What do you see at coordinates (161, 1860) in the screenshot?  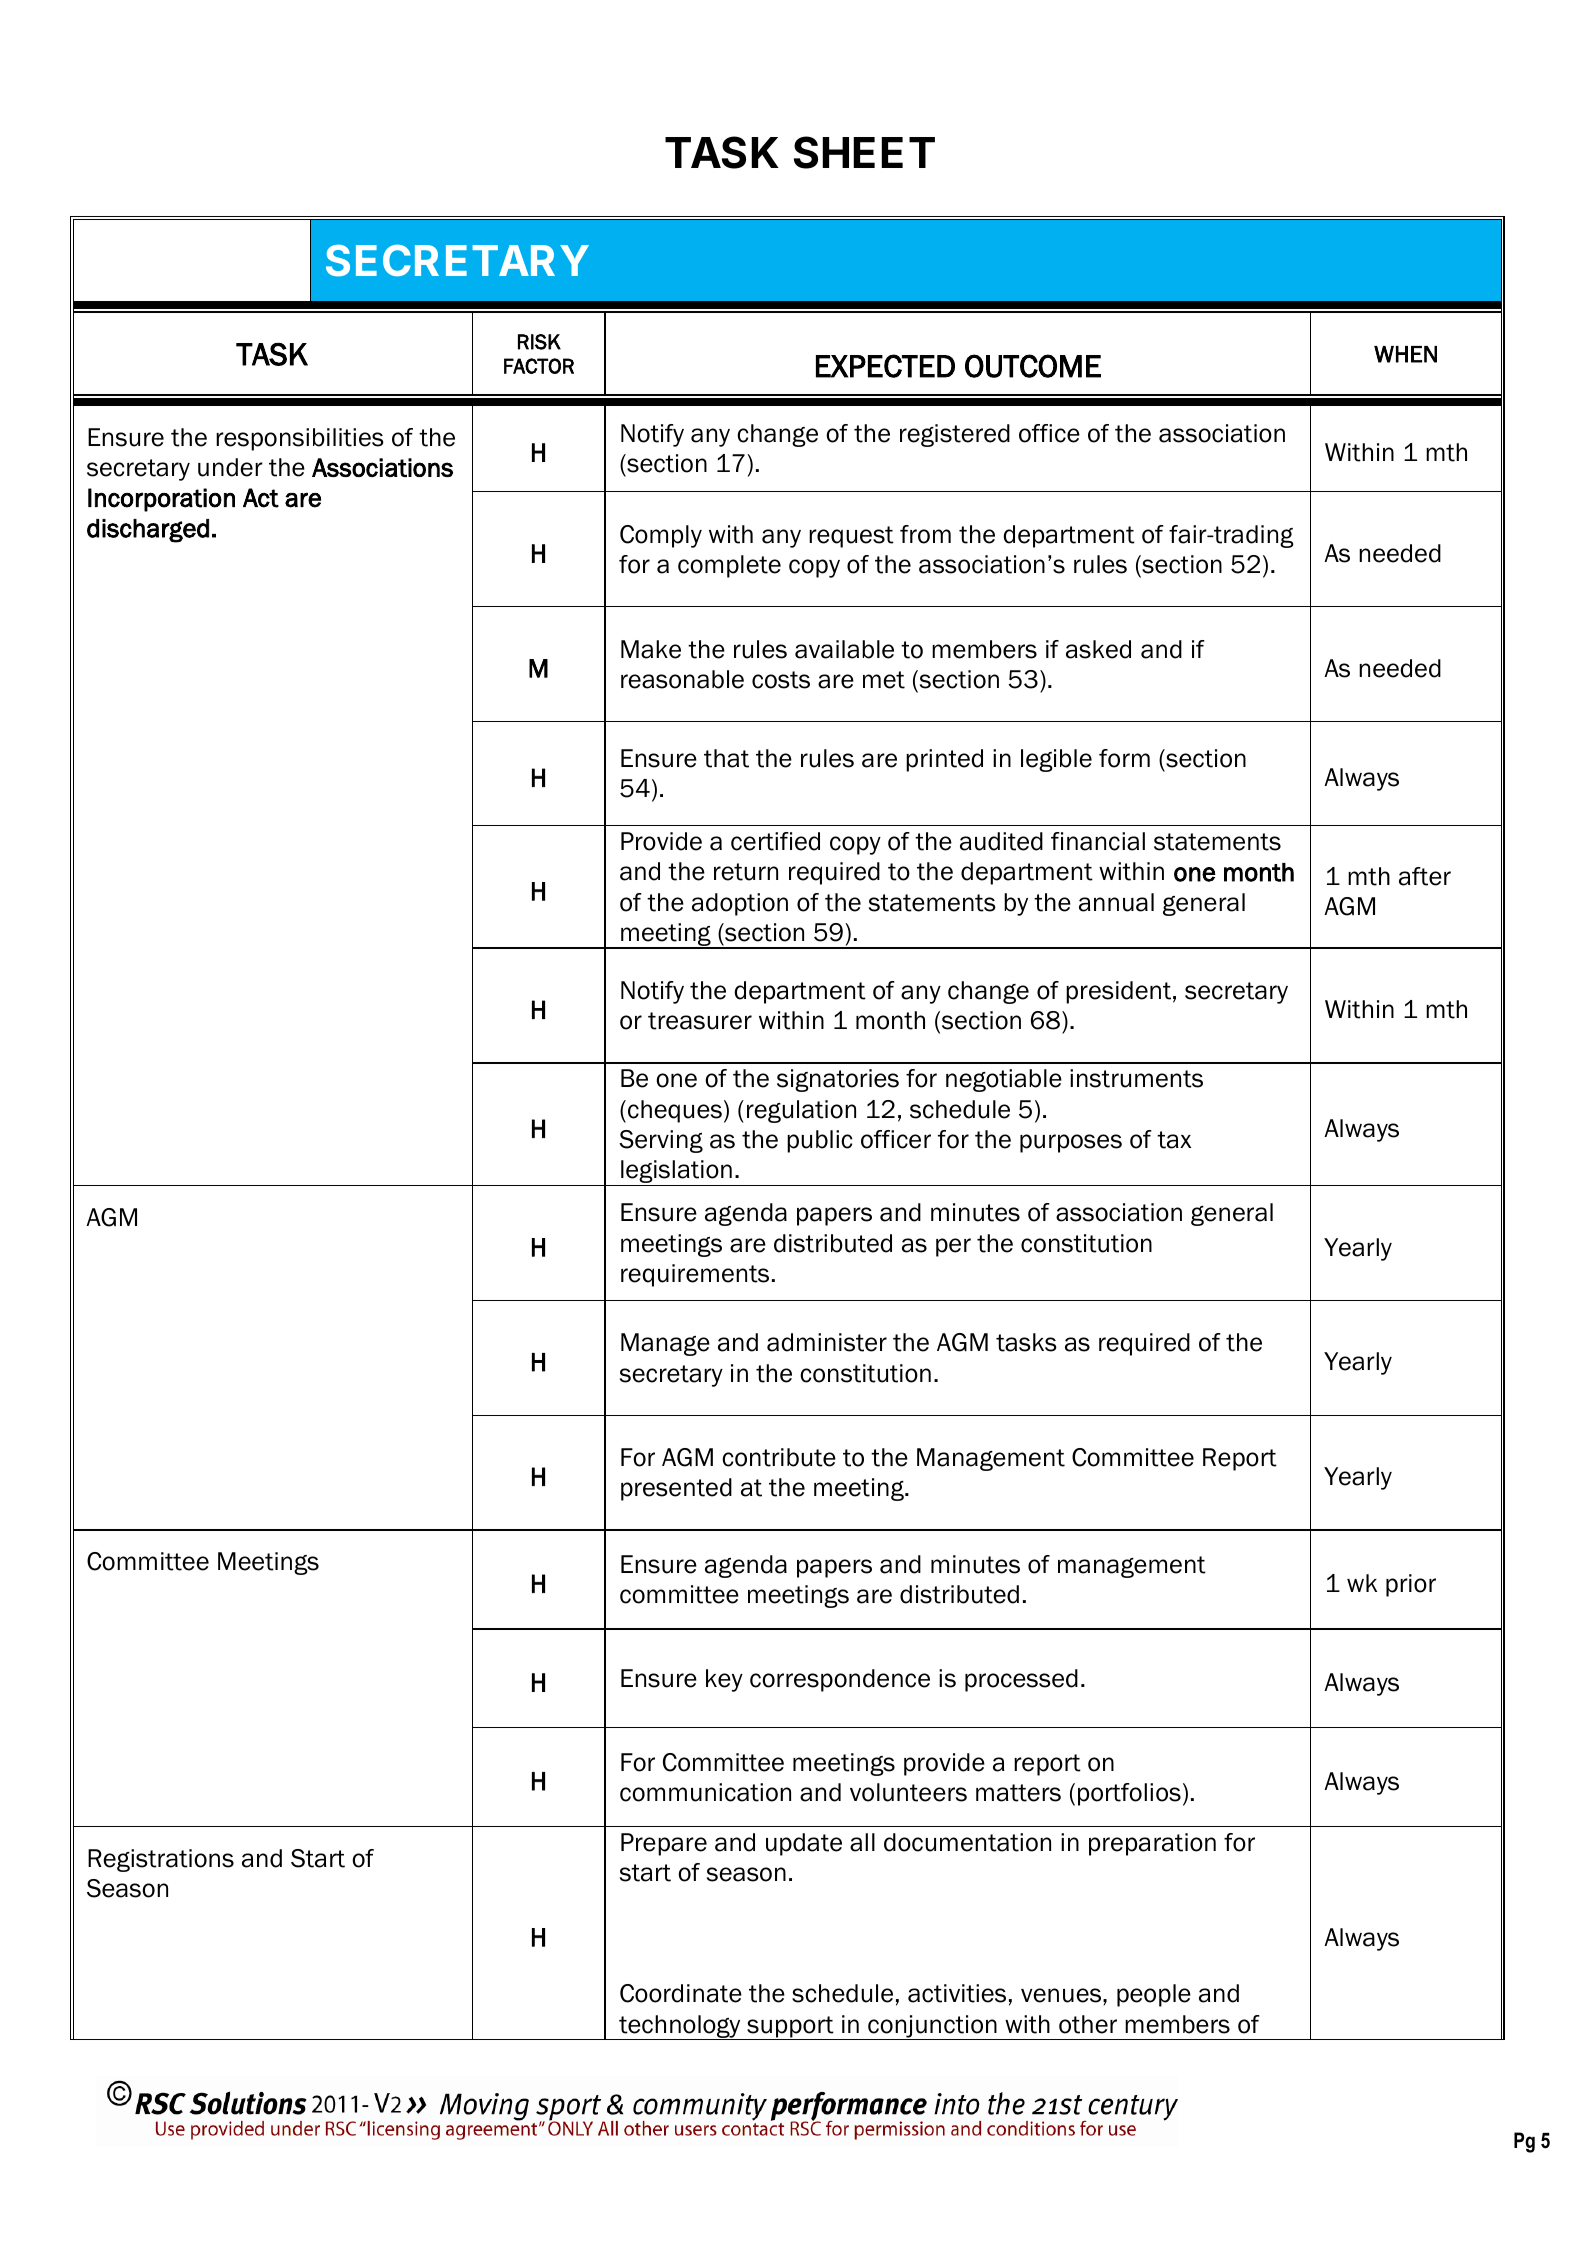 I see `Registrations` at bounding box center [161, 1860].
